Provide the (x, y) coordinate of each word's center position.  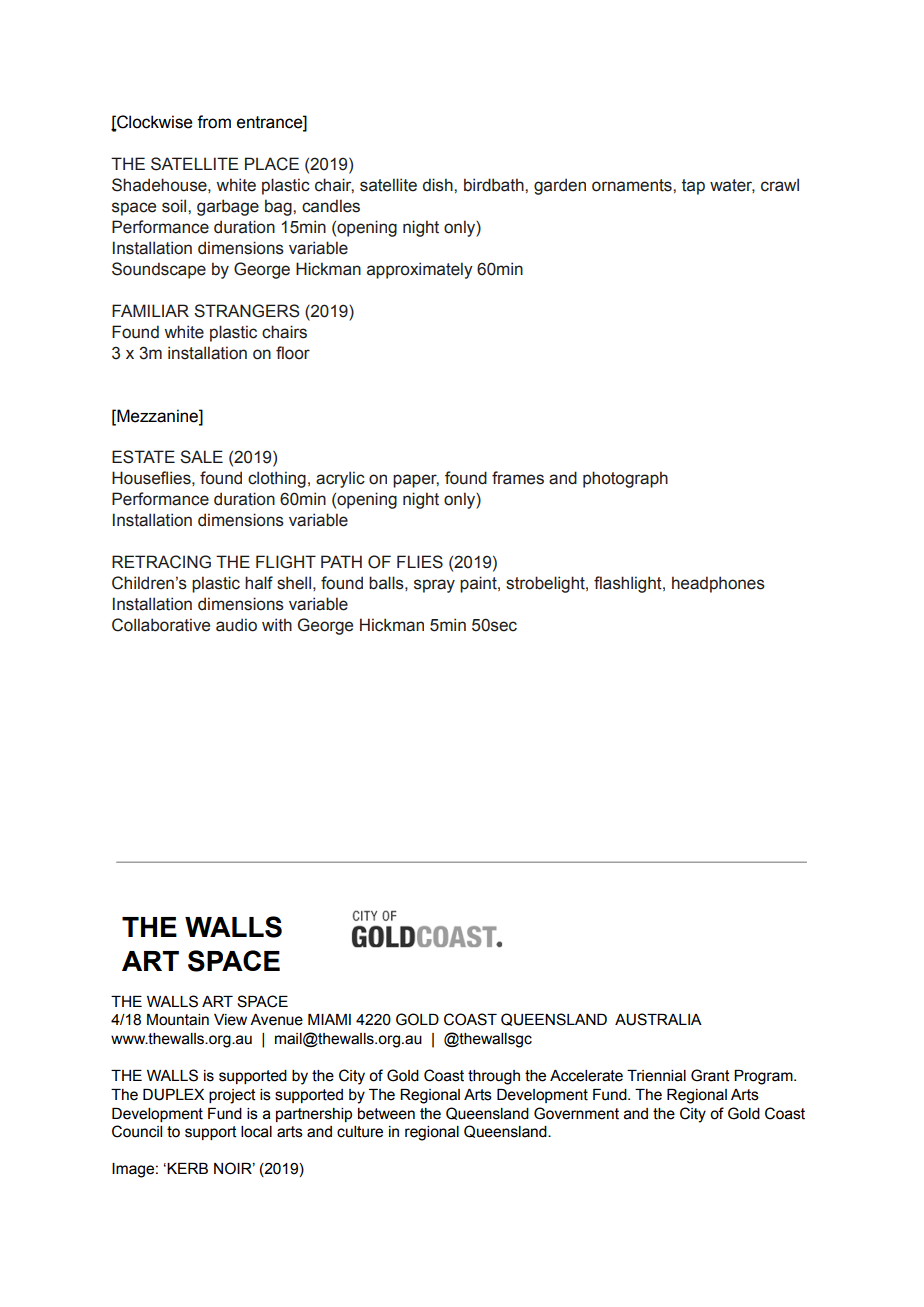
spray (434, 586)
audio (236, 625)
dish (439, 185)
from (214, 122)
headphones (718, 584)
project (232, 1096)
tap (693, 187)
